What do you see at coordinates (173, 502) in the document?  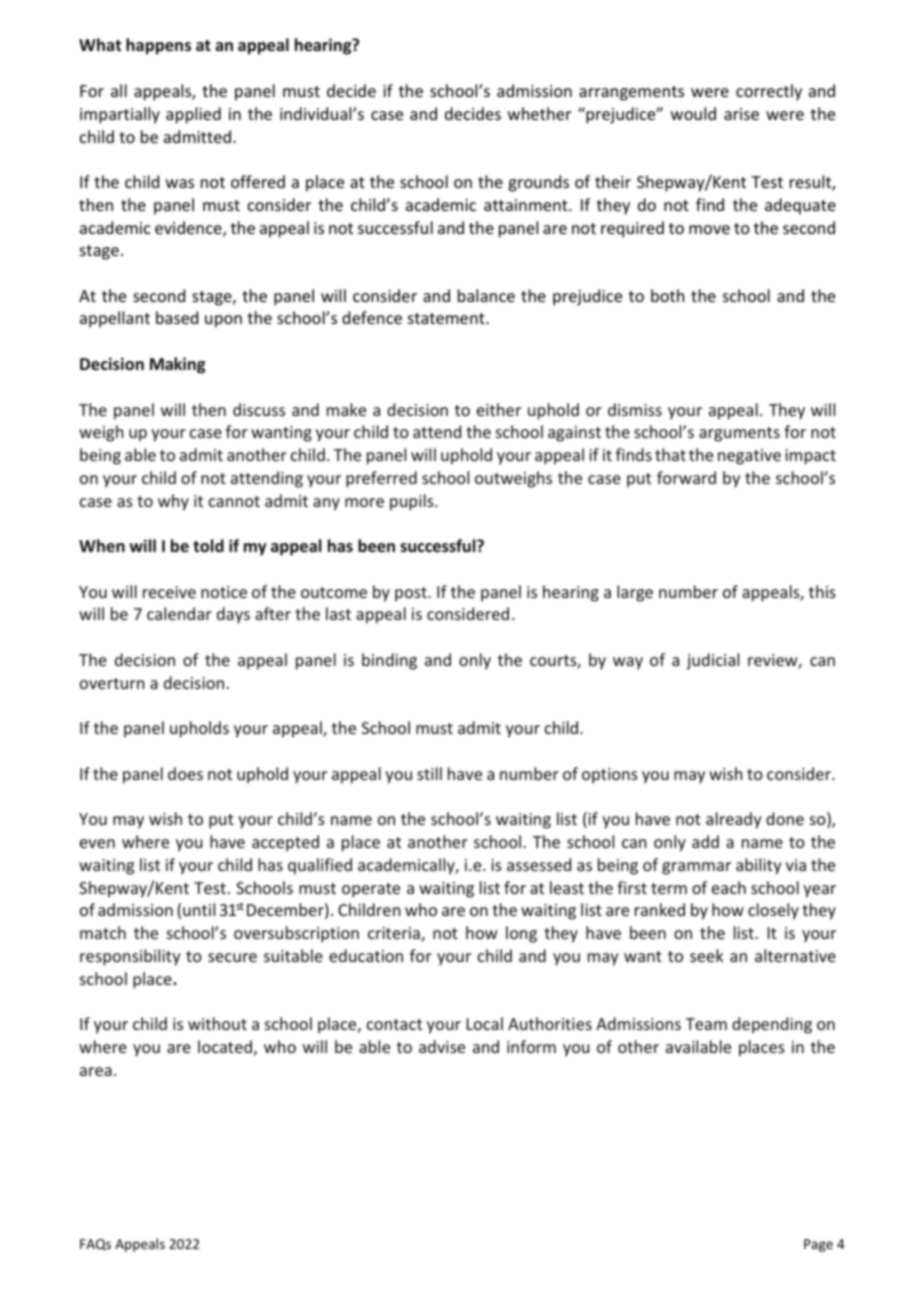 I see `why` at bounding box center [173, 502].
